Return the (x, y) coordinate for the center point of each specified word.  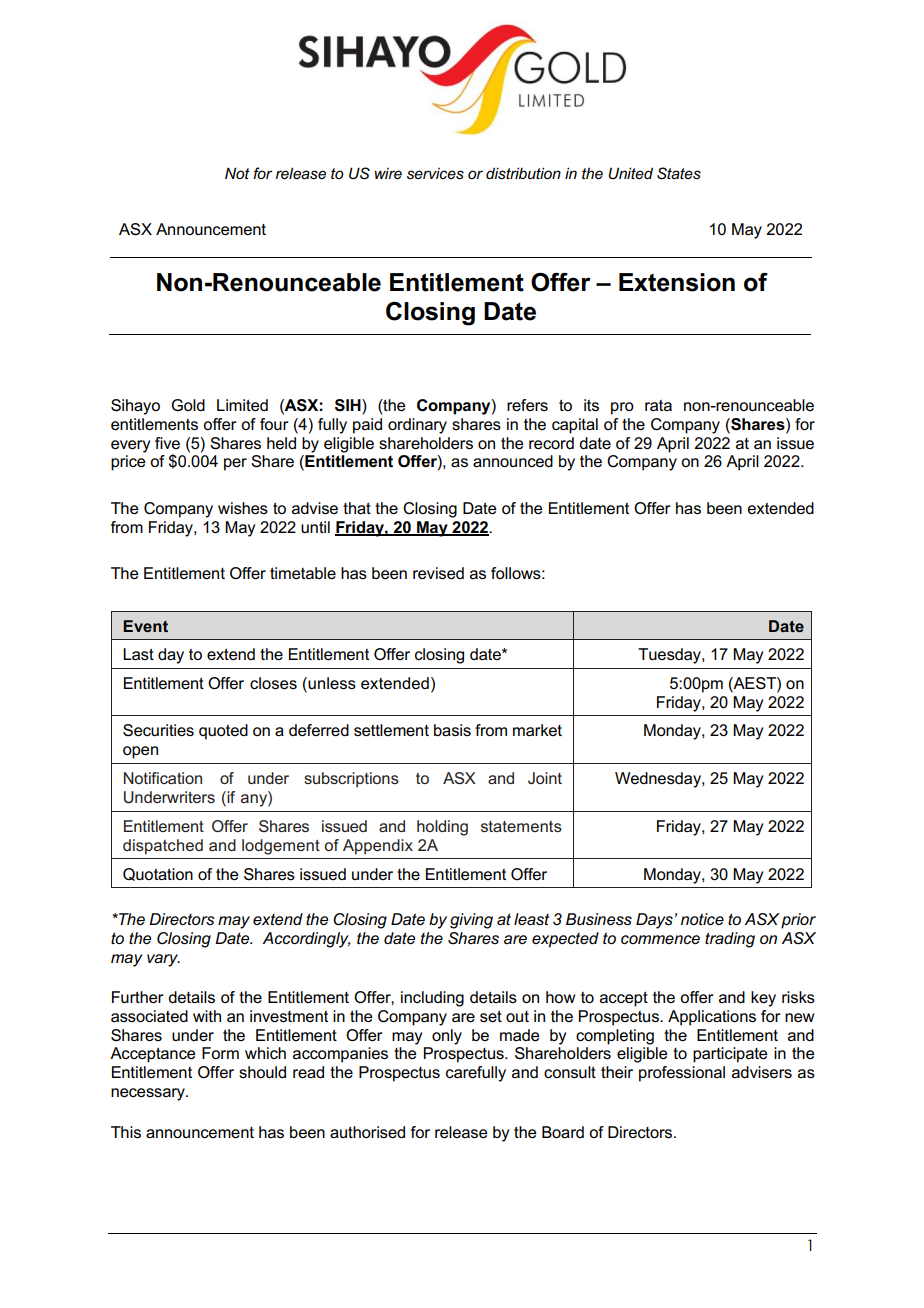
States (679, 173)
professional (682, 1074)
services (435, 173)
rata (658, 405)
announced (513, 461)
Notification (163, 778)
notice (702, 919)
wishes (243, 508)
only (447, 1037)
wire (388, 173)
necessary (149, 1094)
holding (442, 828)
